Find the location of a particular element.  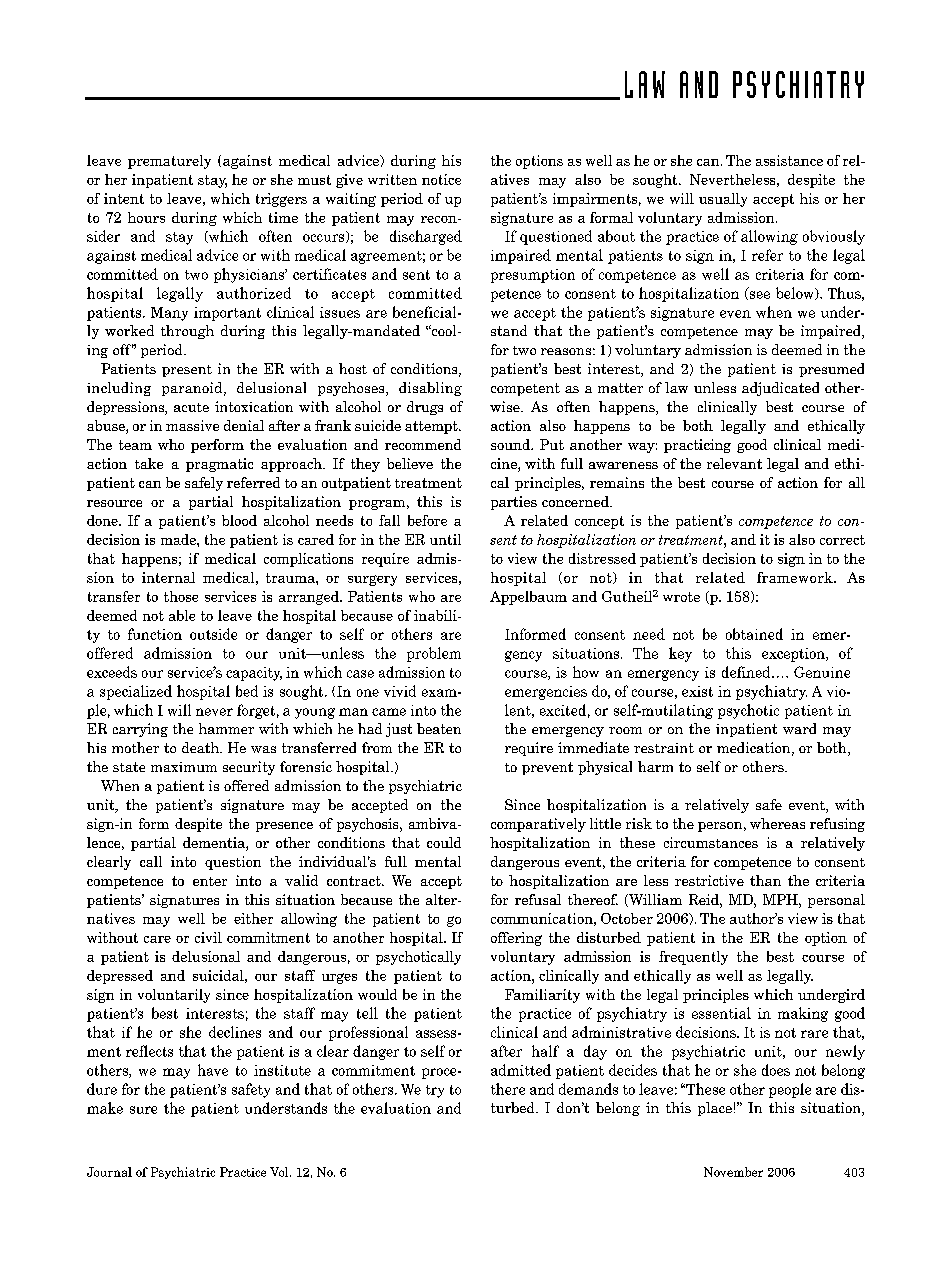

MPH is located at coordinates (781, 899).
